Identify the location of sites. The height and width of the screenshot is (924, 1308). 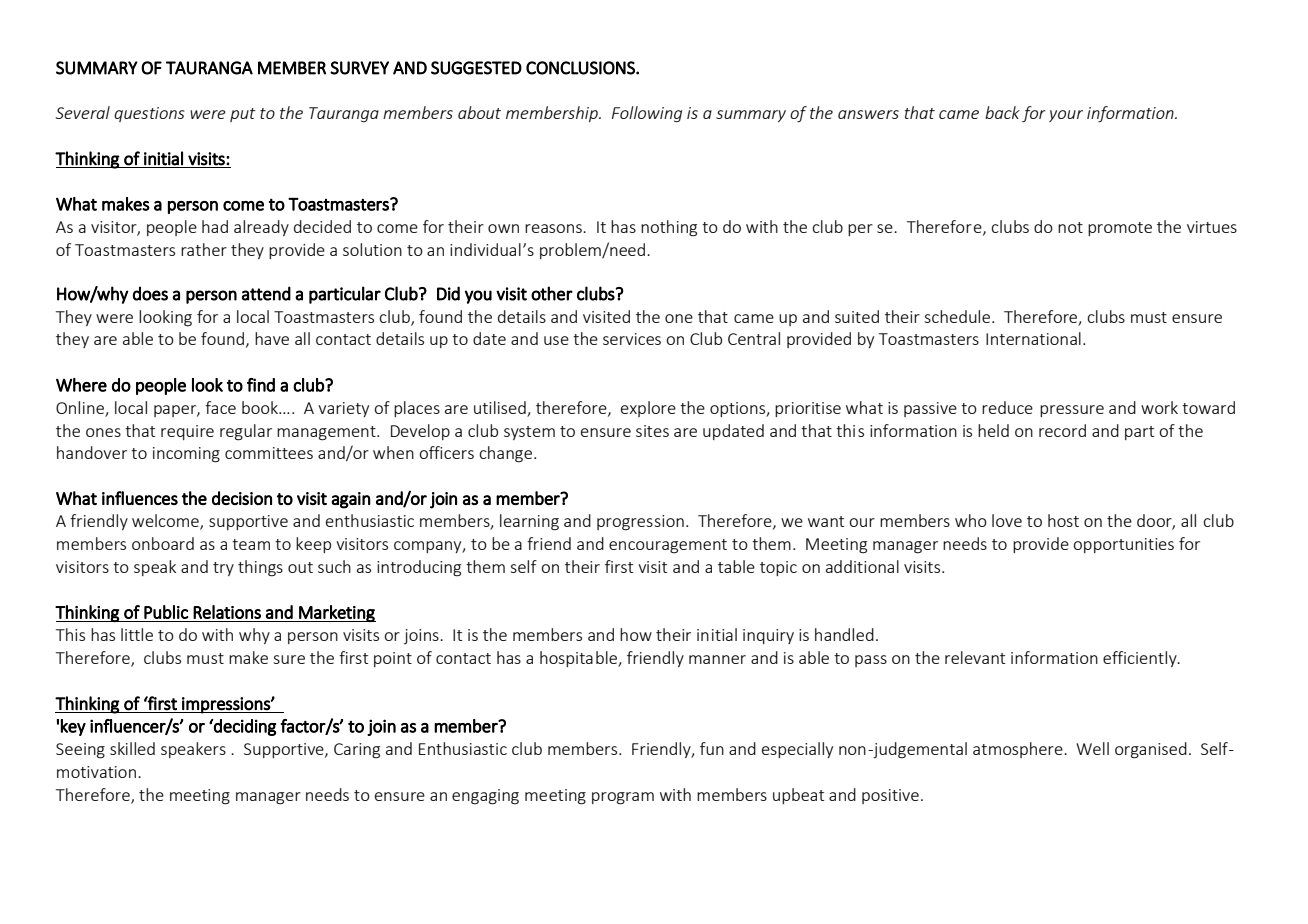
(652, 431).
